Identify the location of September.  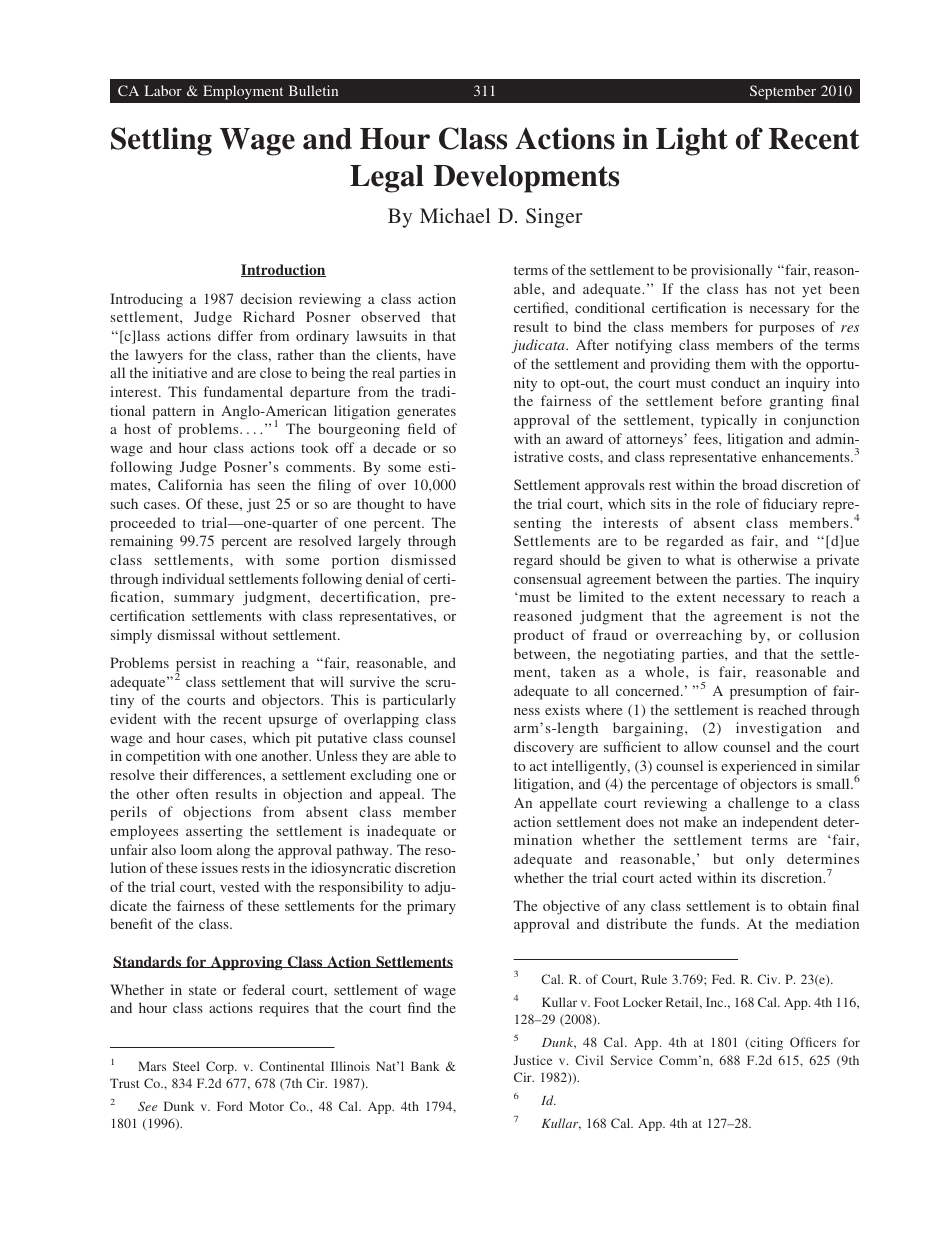
(783, 92).
